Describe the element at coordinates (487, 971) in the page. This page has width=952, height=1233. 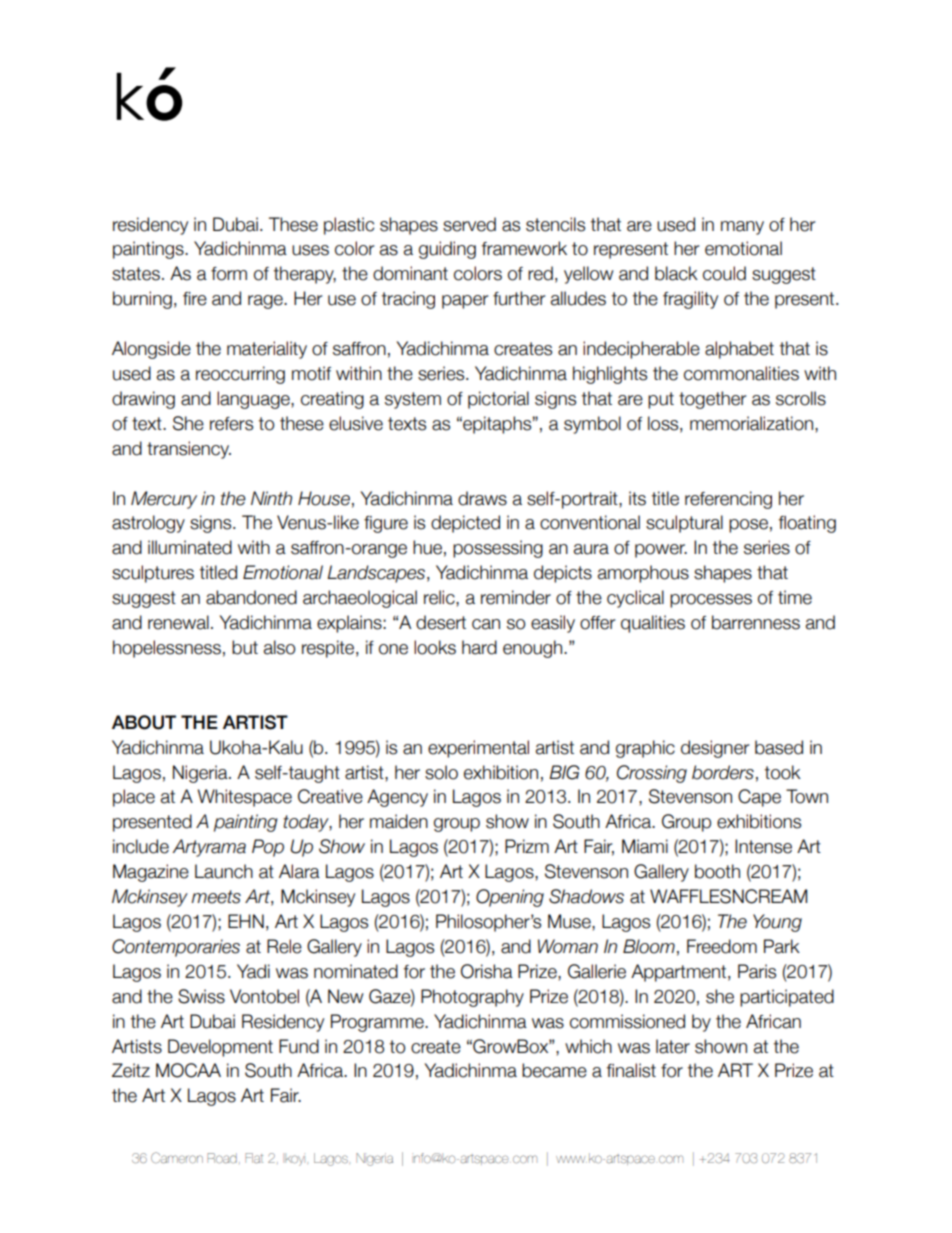
I see `Orisha` at that location.
